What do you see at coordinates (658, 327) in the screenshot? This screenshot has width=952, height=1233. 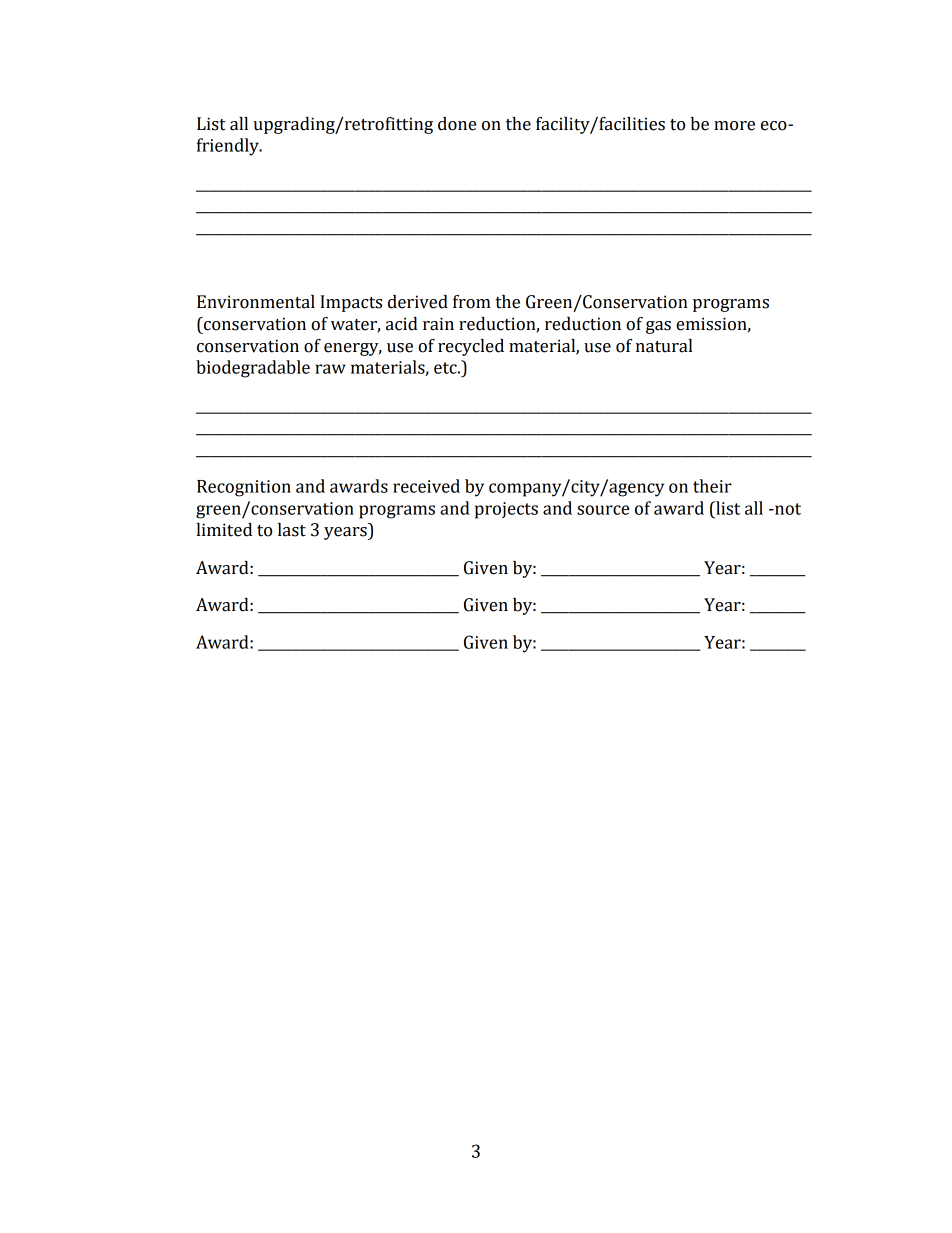 I see `gas` at bounding box center [658, 327].
